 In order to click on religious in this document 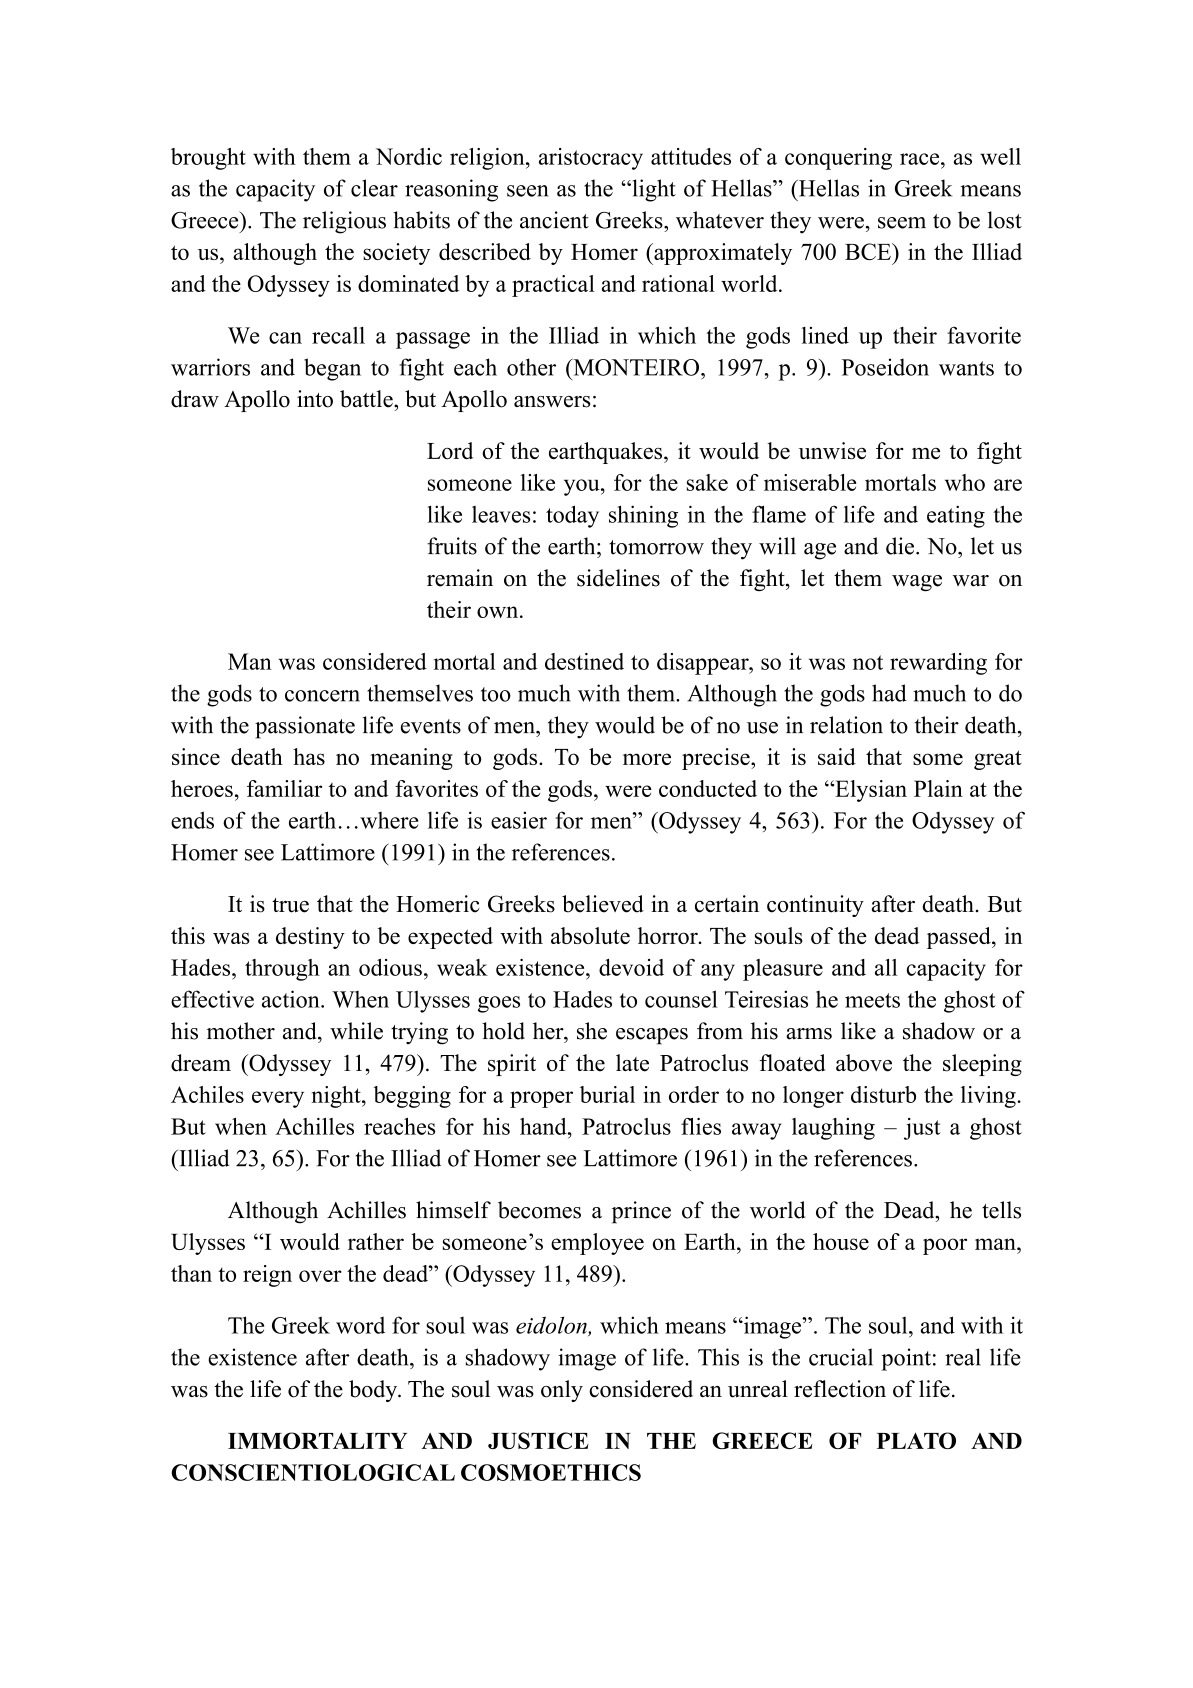, I will do `click(344, 222)`.
